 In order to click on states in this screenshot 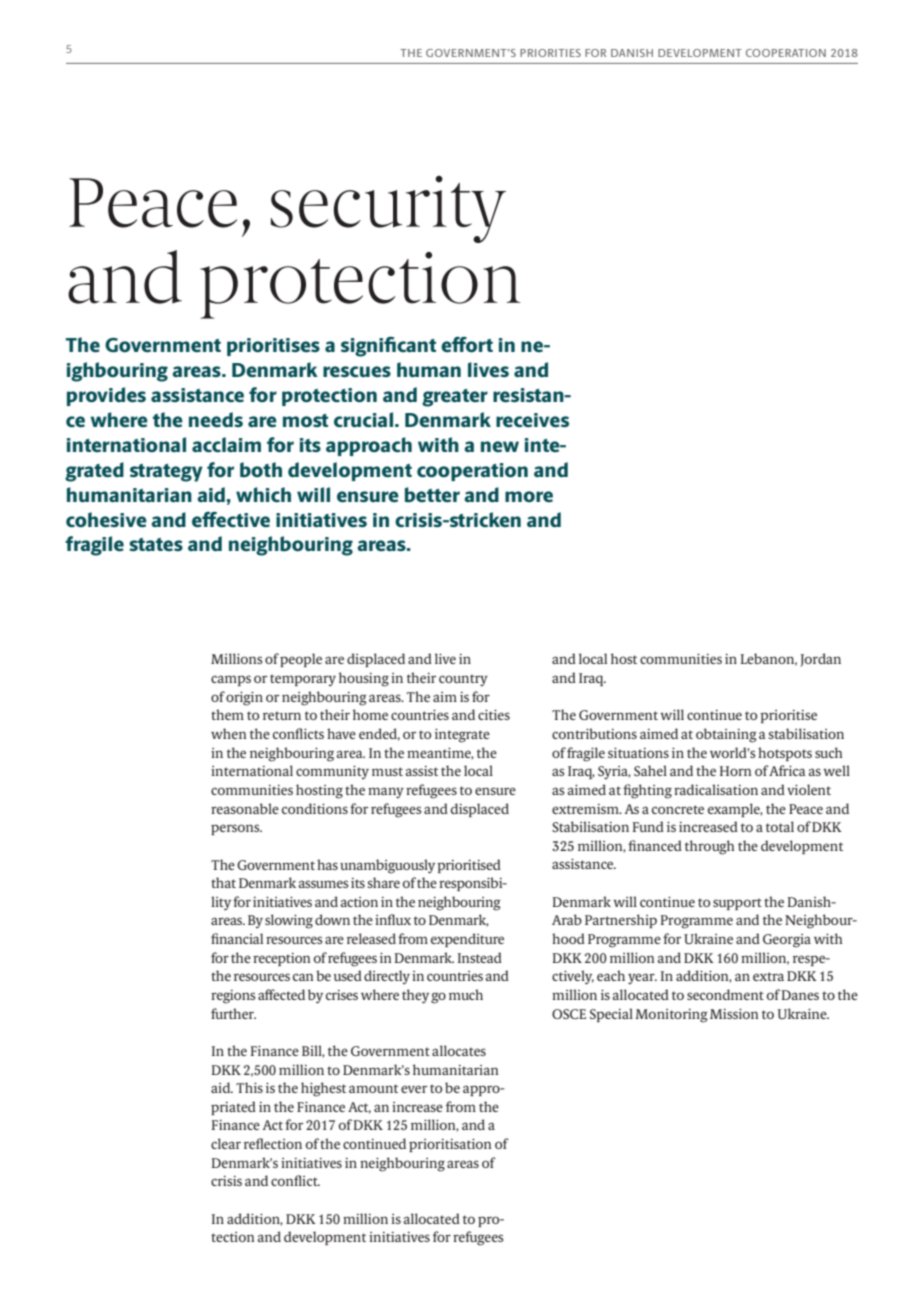, I will do `click(156, 544)`.
